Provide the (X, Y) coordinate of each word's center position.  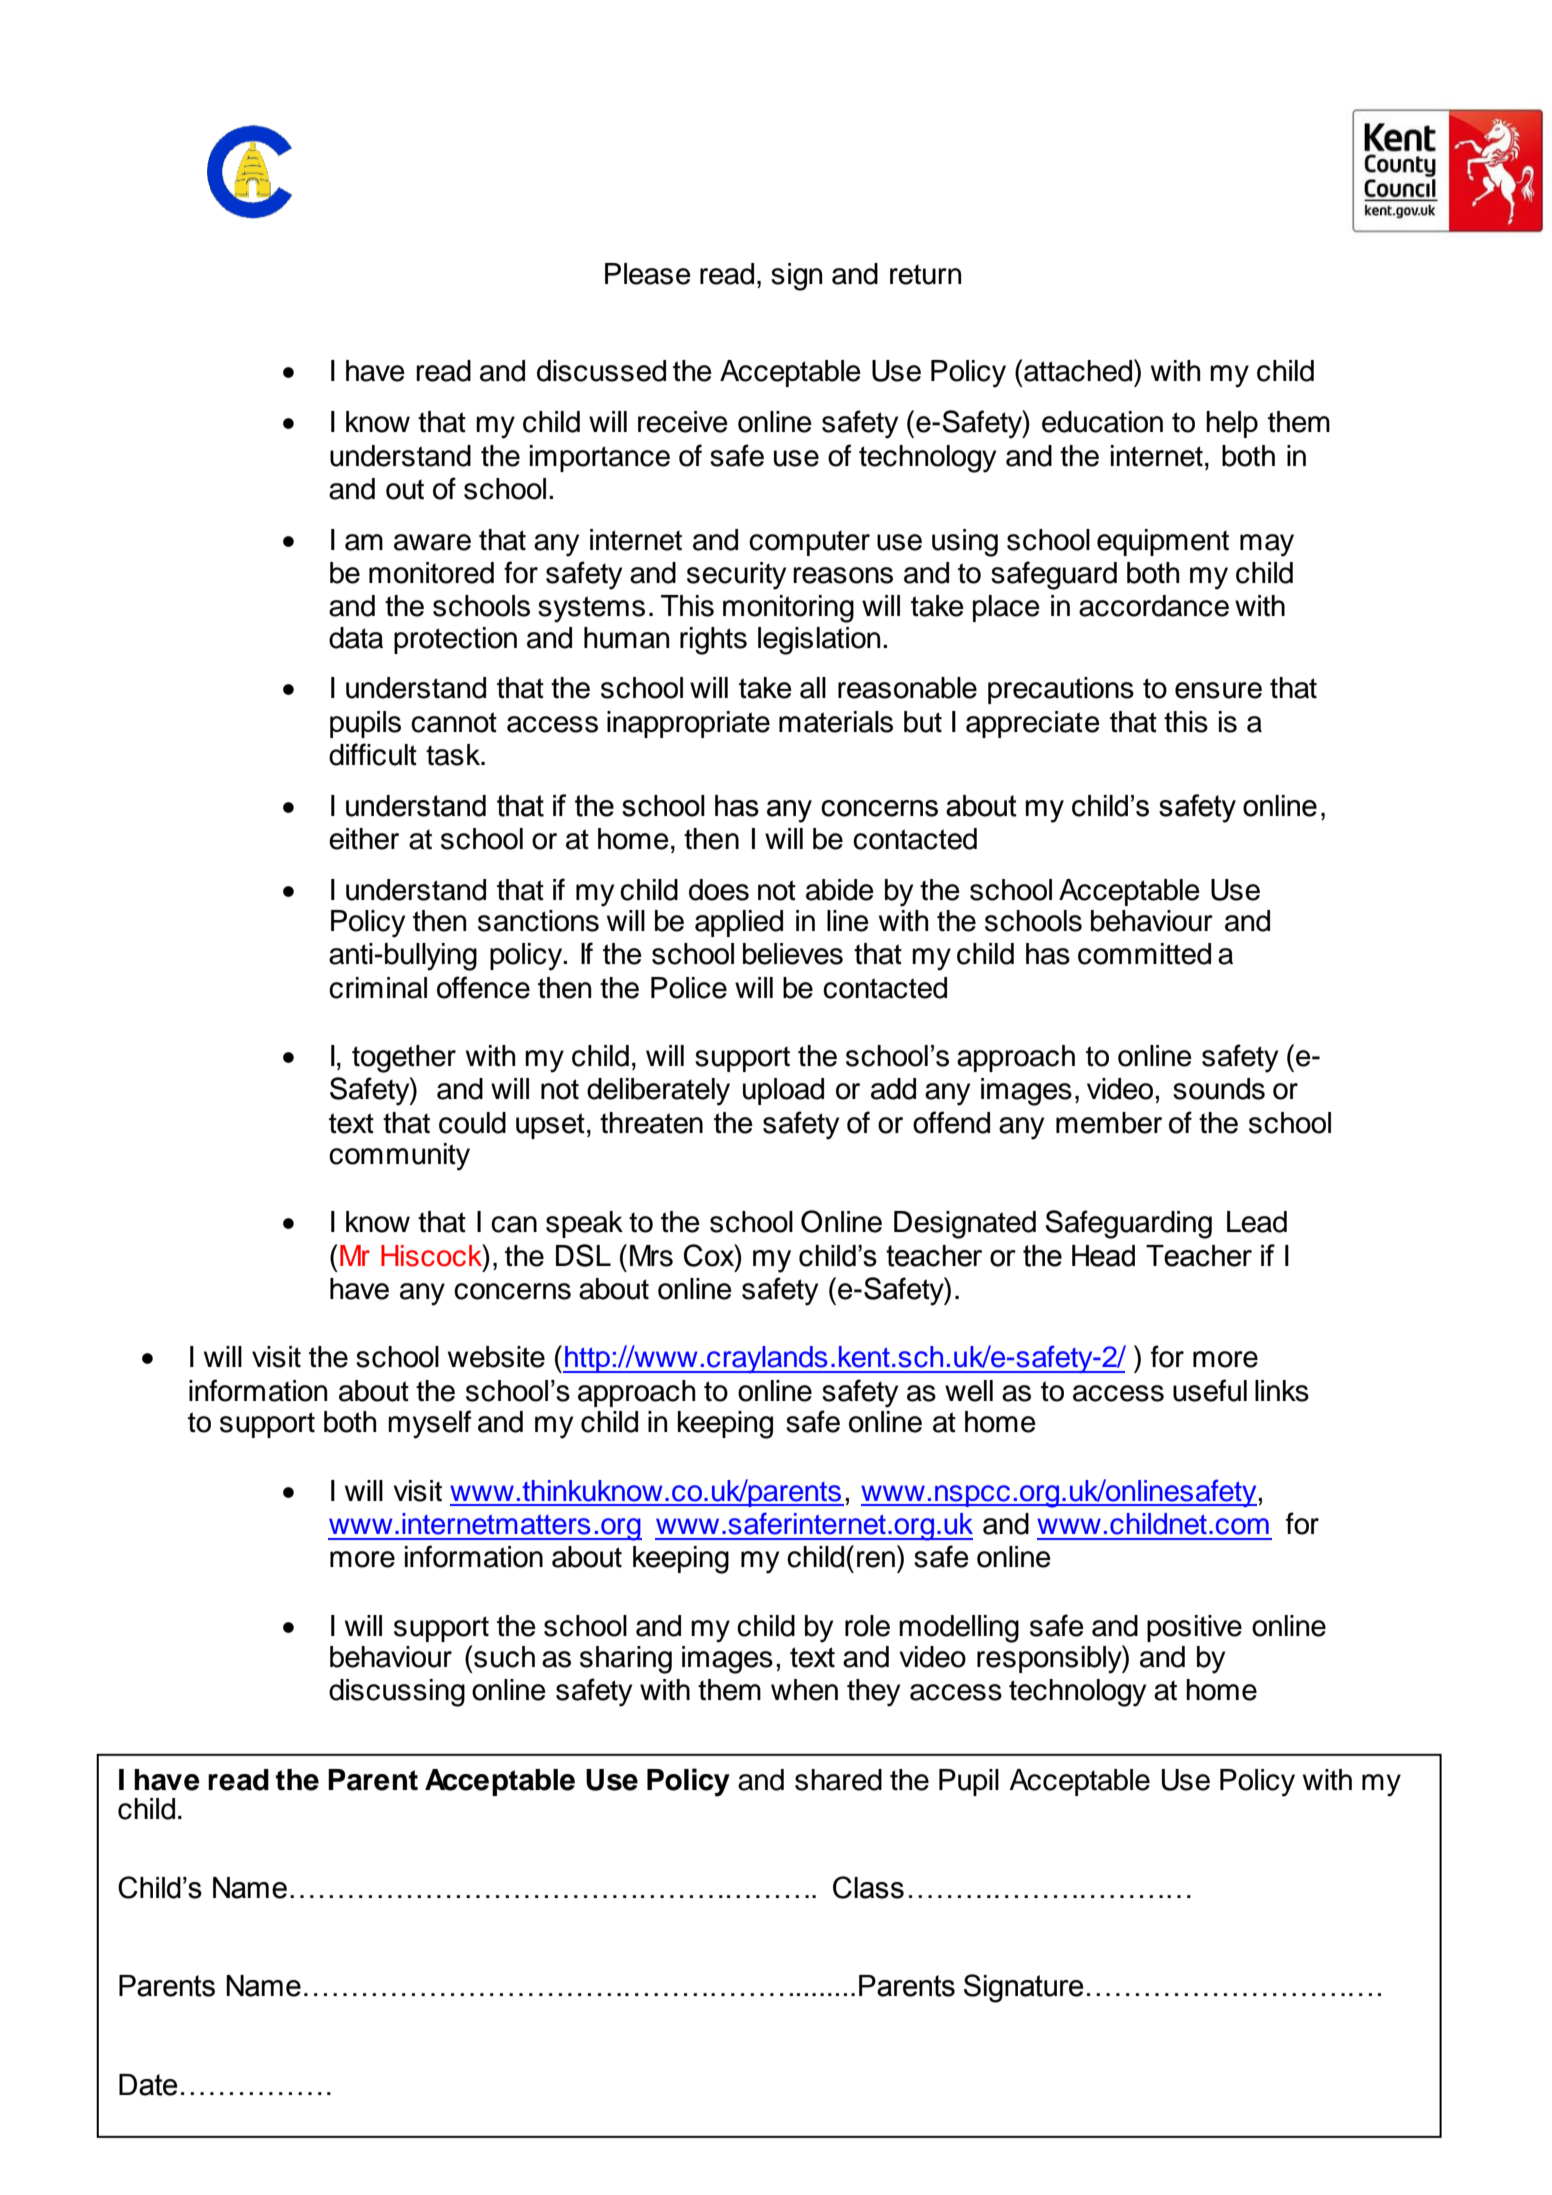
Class (868, 1887)
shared (838, 1780)
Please (648, 274)
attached (1078, 371)
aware (432, 542)
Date (148, 2085)
